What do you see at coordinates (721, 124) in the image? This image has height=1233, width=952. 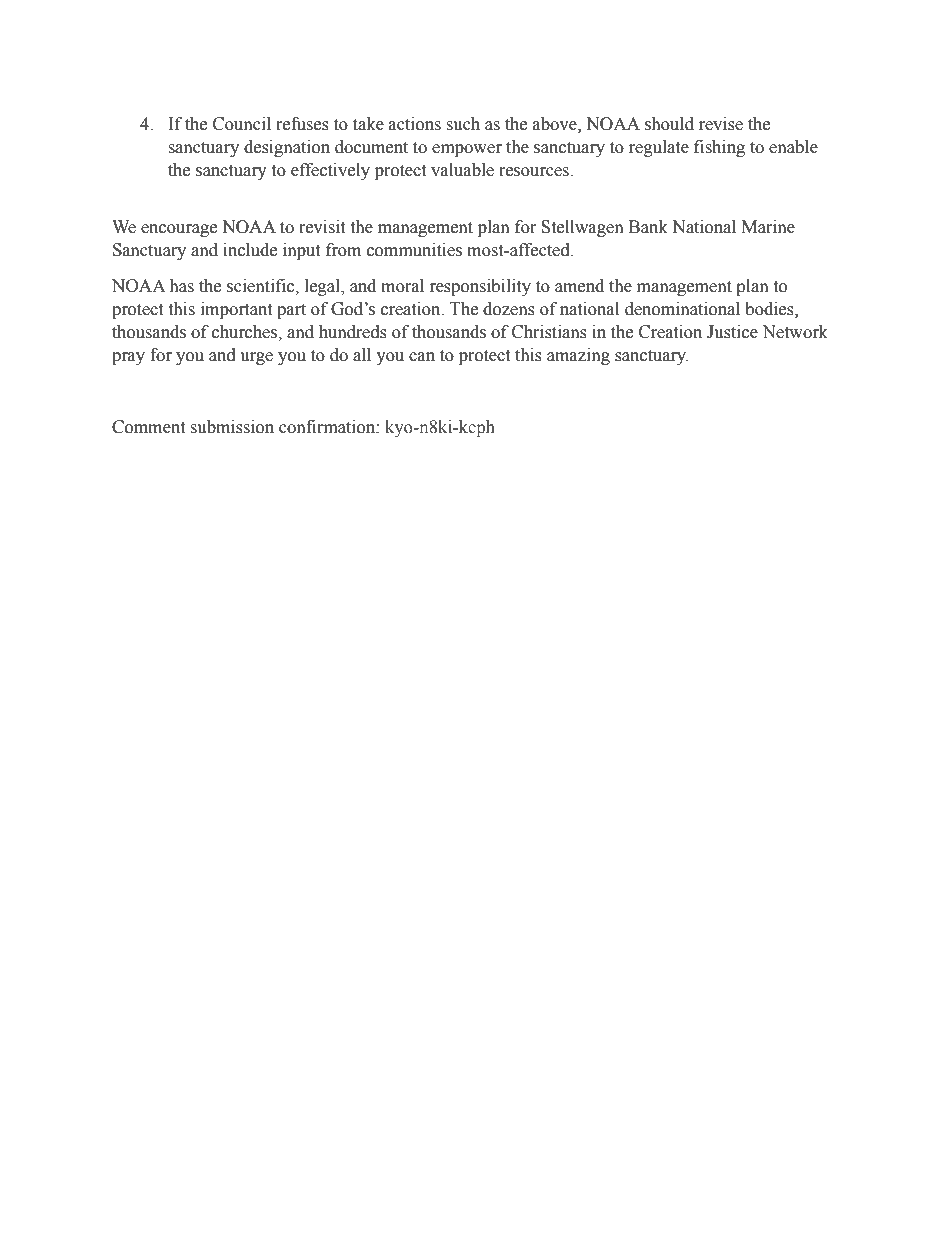 I see `revise` at bounding box center [721, 124].
